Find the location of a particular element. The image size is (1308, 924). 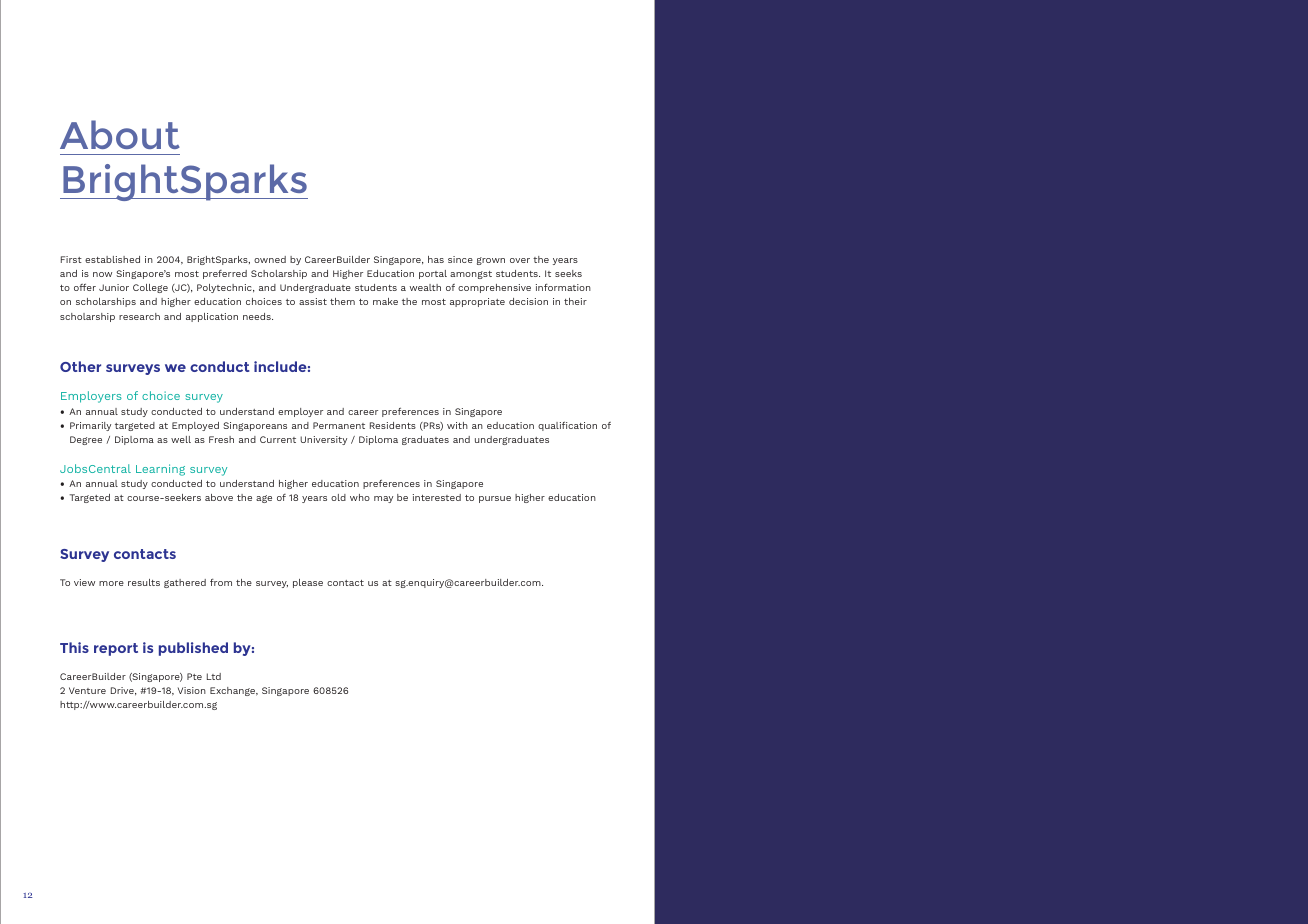

results is located at coordinates (144, 582).
